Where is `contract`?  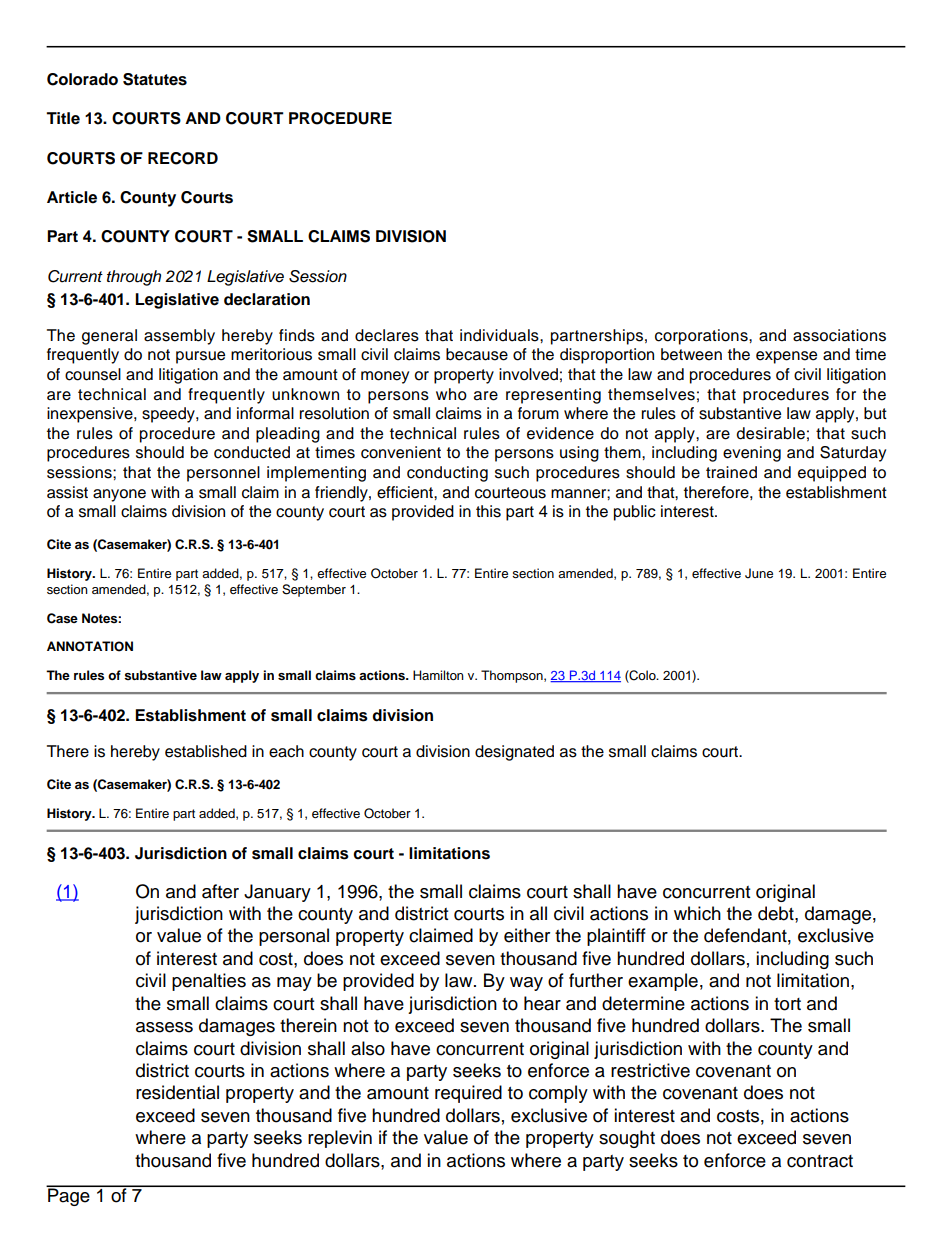 contract is located at coordinates (820, 1161).
